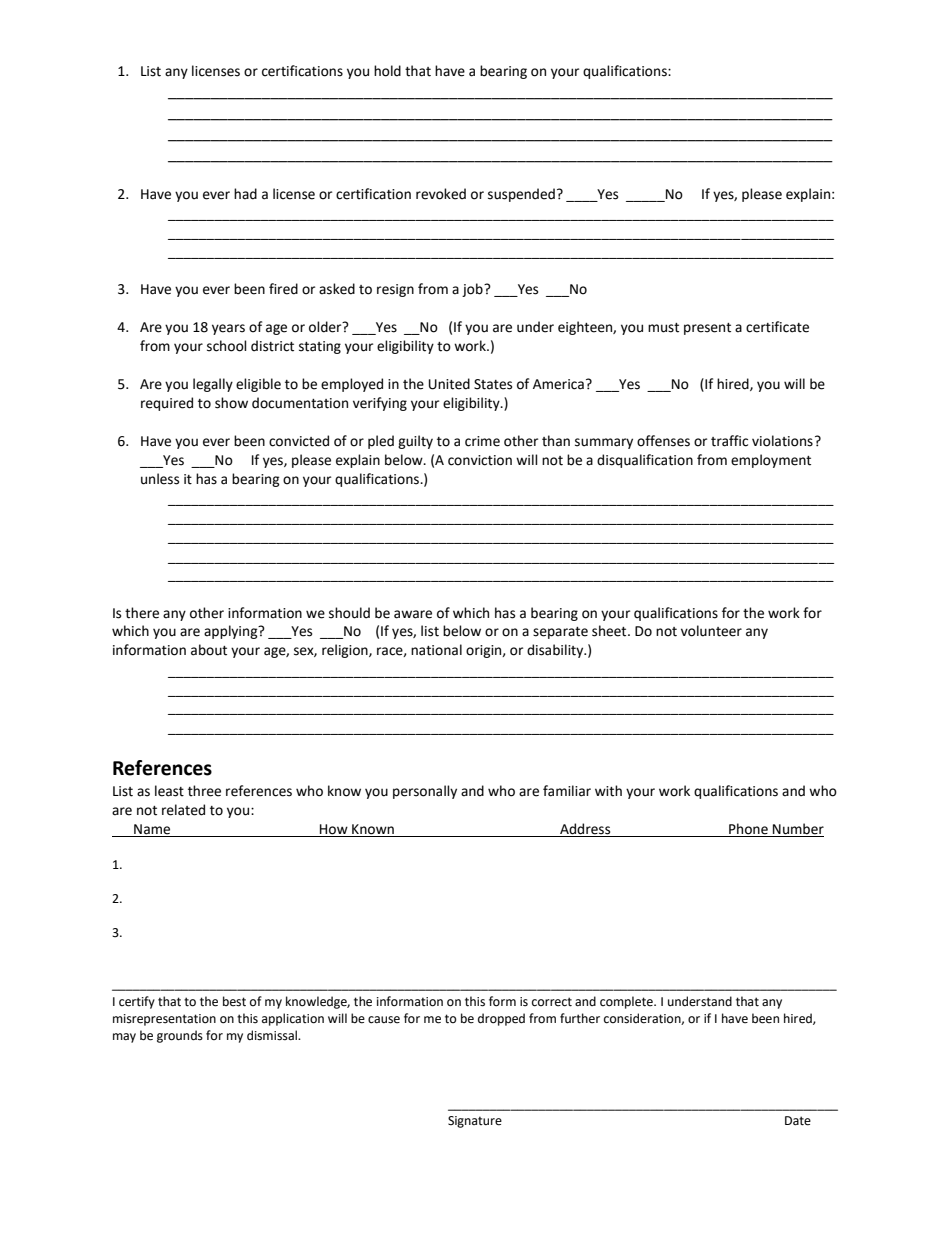  What do you see at coordinates (521, 195) in the document?
I see `suspended` at bounding box center [521, 195].
